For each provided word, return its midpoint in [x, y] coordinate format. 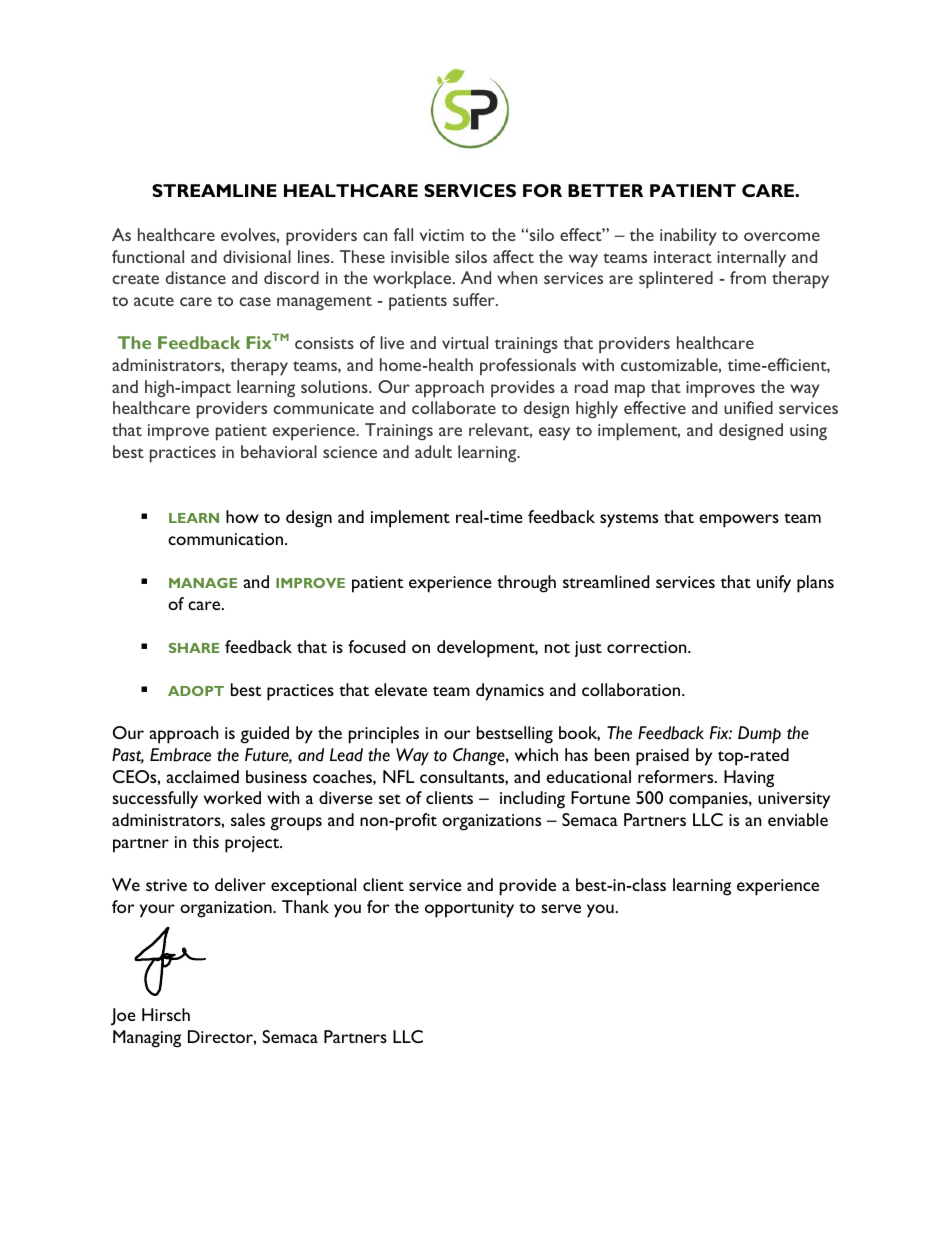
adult [433, 451]
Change [480, 757]
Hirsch [166, 1014]
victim [442, 235]
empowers [739, 521]
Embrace [180, 755]
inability [688, 237]
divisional [257, 256]
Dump [759, 735]
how [242, 516]
